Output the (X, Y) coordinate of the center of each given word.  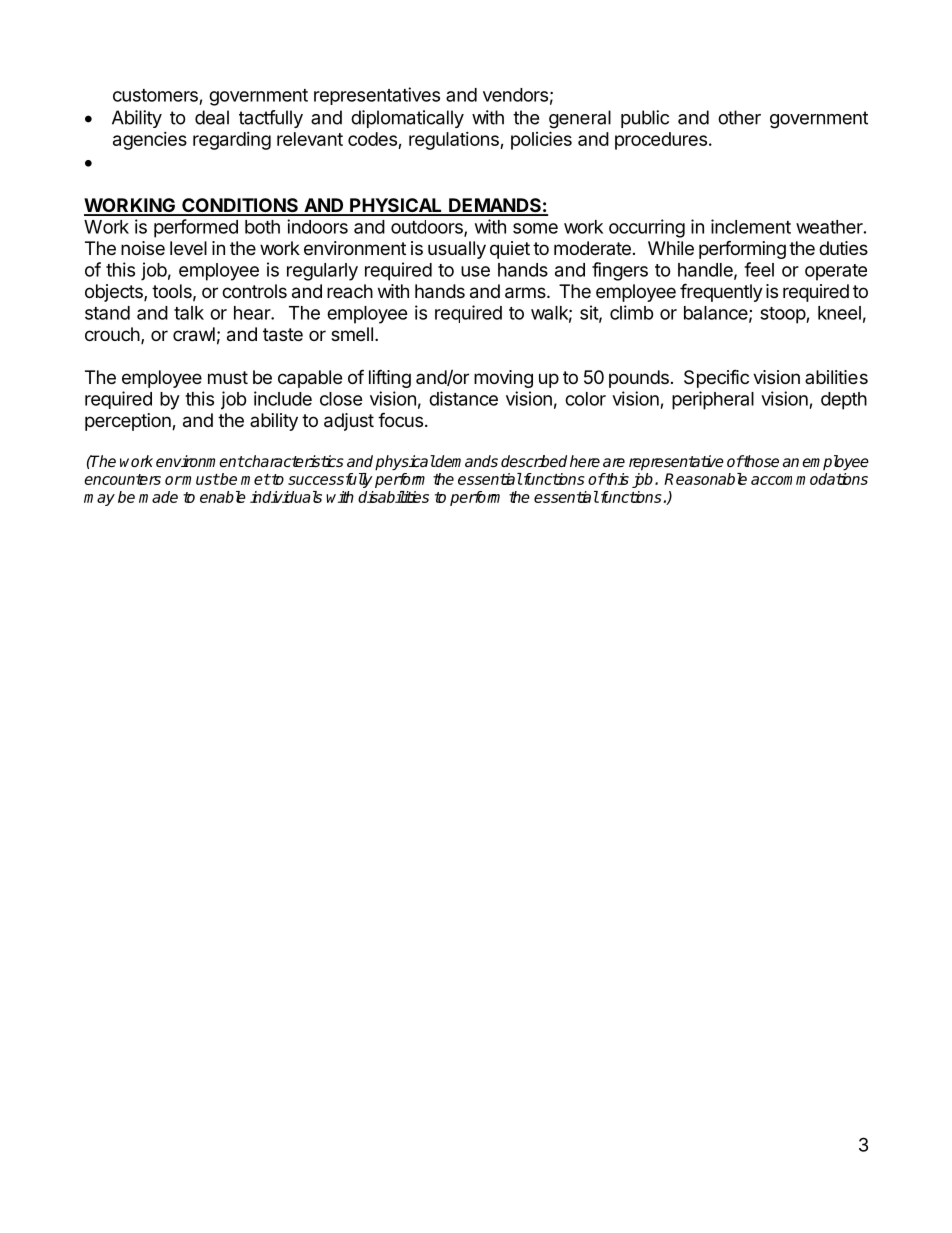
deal (212, 117)
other (739, 117)
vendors (515, 95)
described (534, 461)
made (158, 497)
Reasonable (705, 479)
